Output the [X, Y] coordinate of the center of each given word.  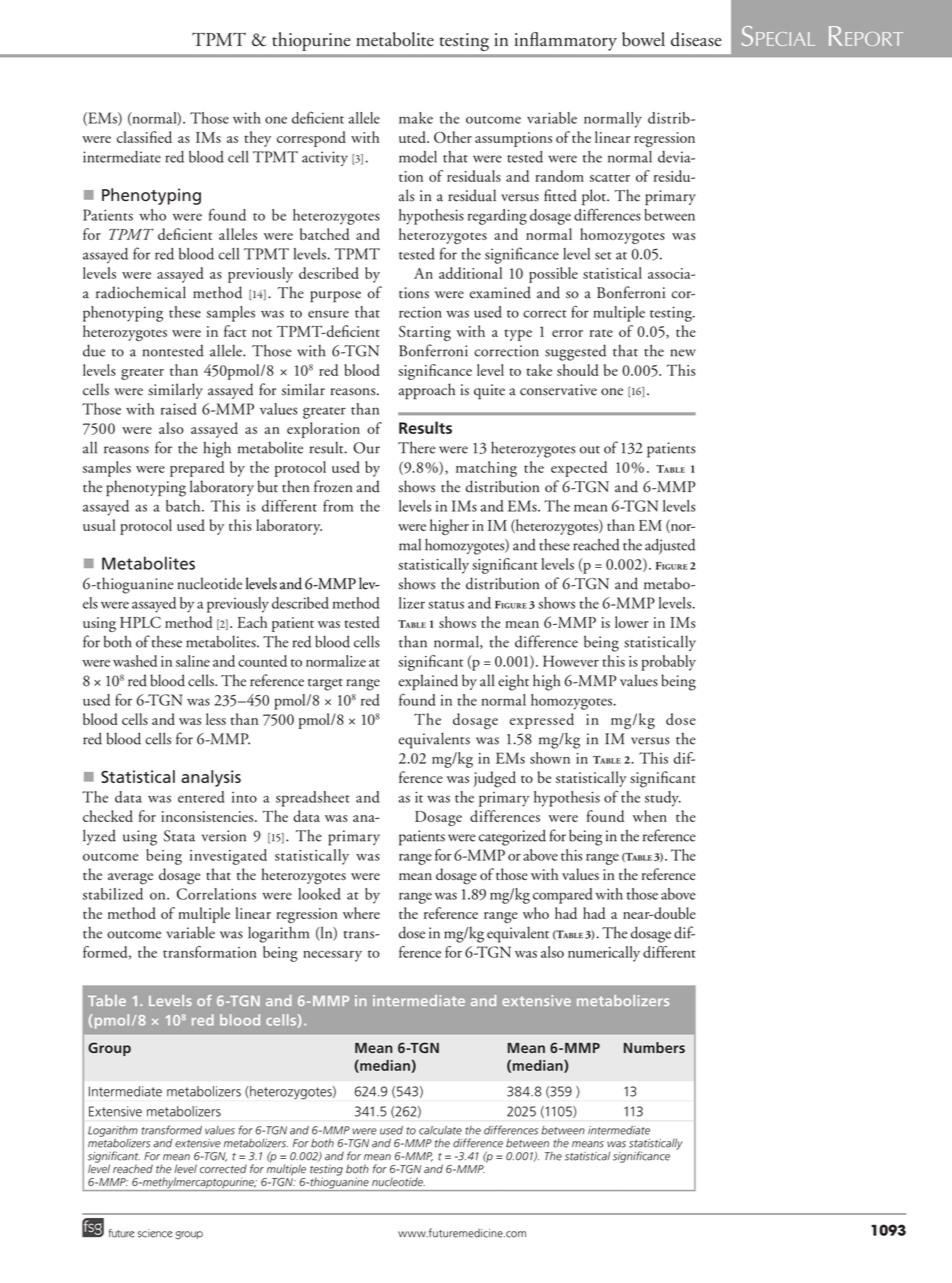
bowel [643, 39]
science [155, 1233]
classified [144, 137]
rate [601, 333]
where [361, 913]
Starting [425, 333]
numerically [604, 954]
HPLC [140, 622]
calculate [440, 1130]
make [416, 118]
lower [632, 622]
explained [428, 682]
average [130, 879]
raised [178, 409]
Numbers [654, 1047]
